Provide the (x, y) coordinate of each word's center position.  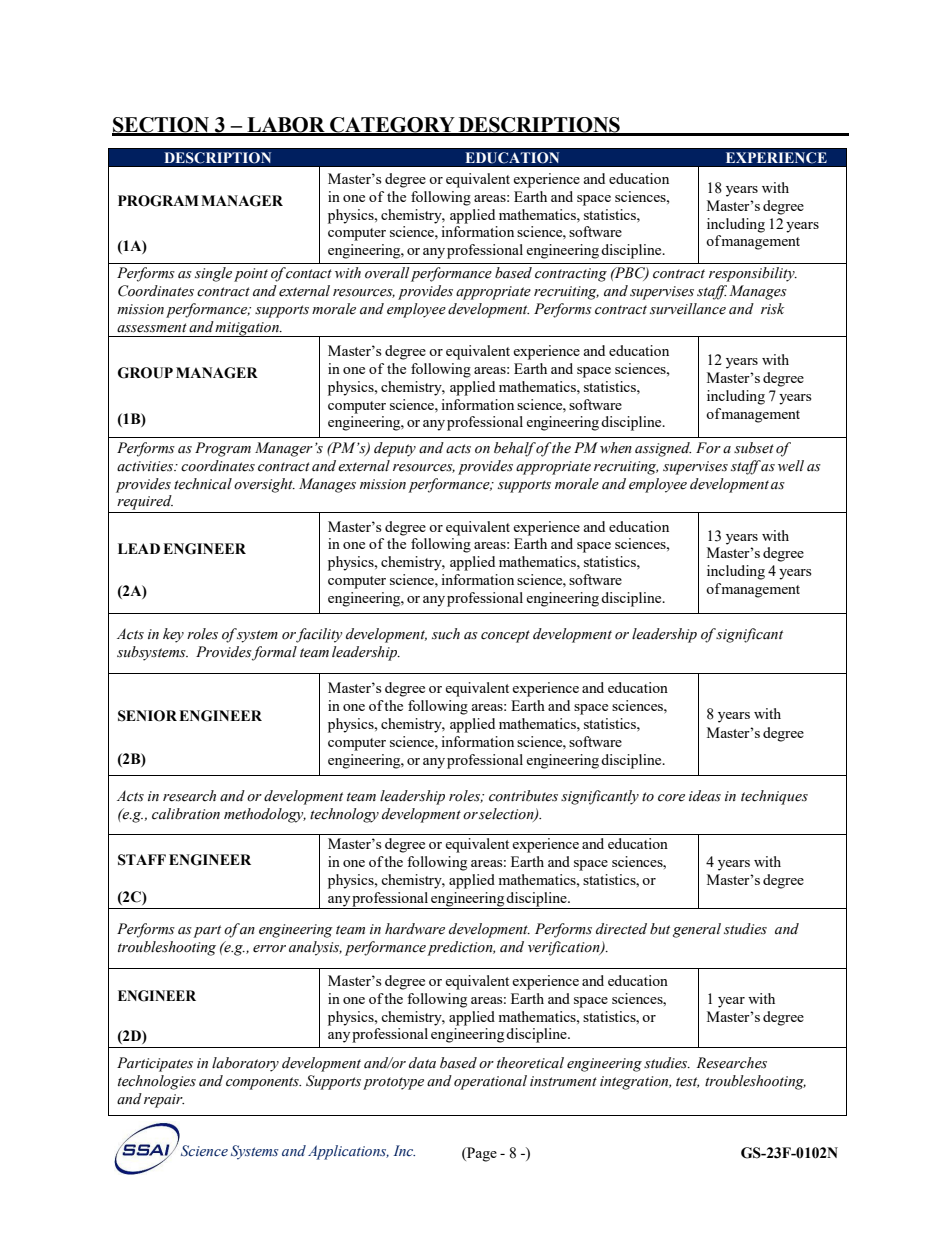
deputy (395, 449)
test (687, 1082)
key (173, 635)
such (446, 634)
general (697, 930)
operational (490, 1082)
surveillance (688, 309)
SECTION (162, 126)
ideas (705, 796)
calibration (186, 814)
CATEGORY (392, 126)
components (263, 1083)
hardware (415, 929)
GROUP (145, 373)
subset (754, 448)
